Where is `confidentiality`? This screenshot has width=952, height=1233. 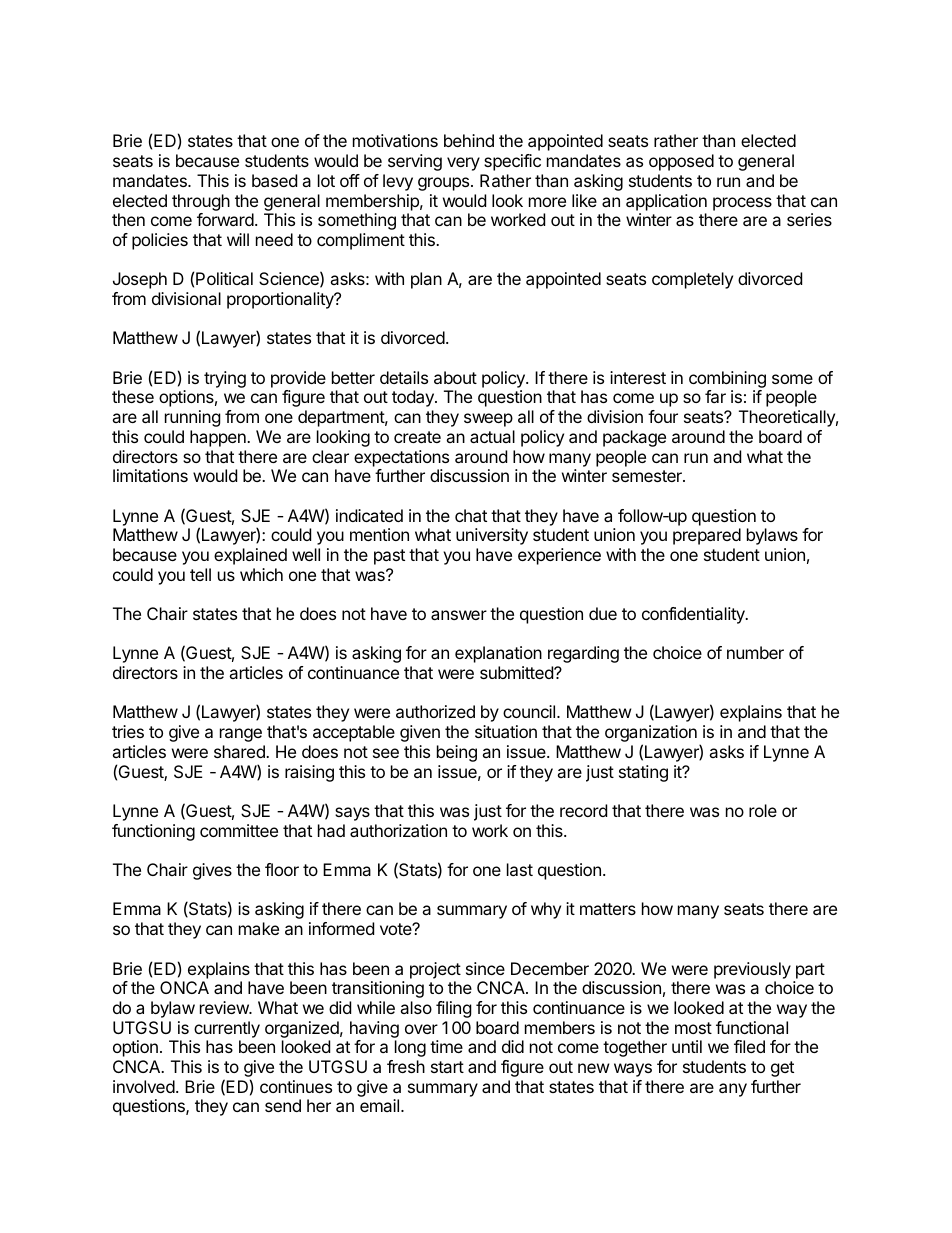 confidentiality is located at coordinates (694, 615).
